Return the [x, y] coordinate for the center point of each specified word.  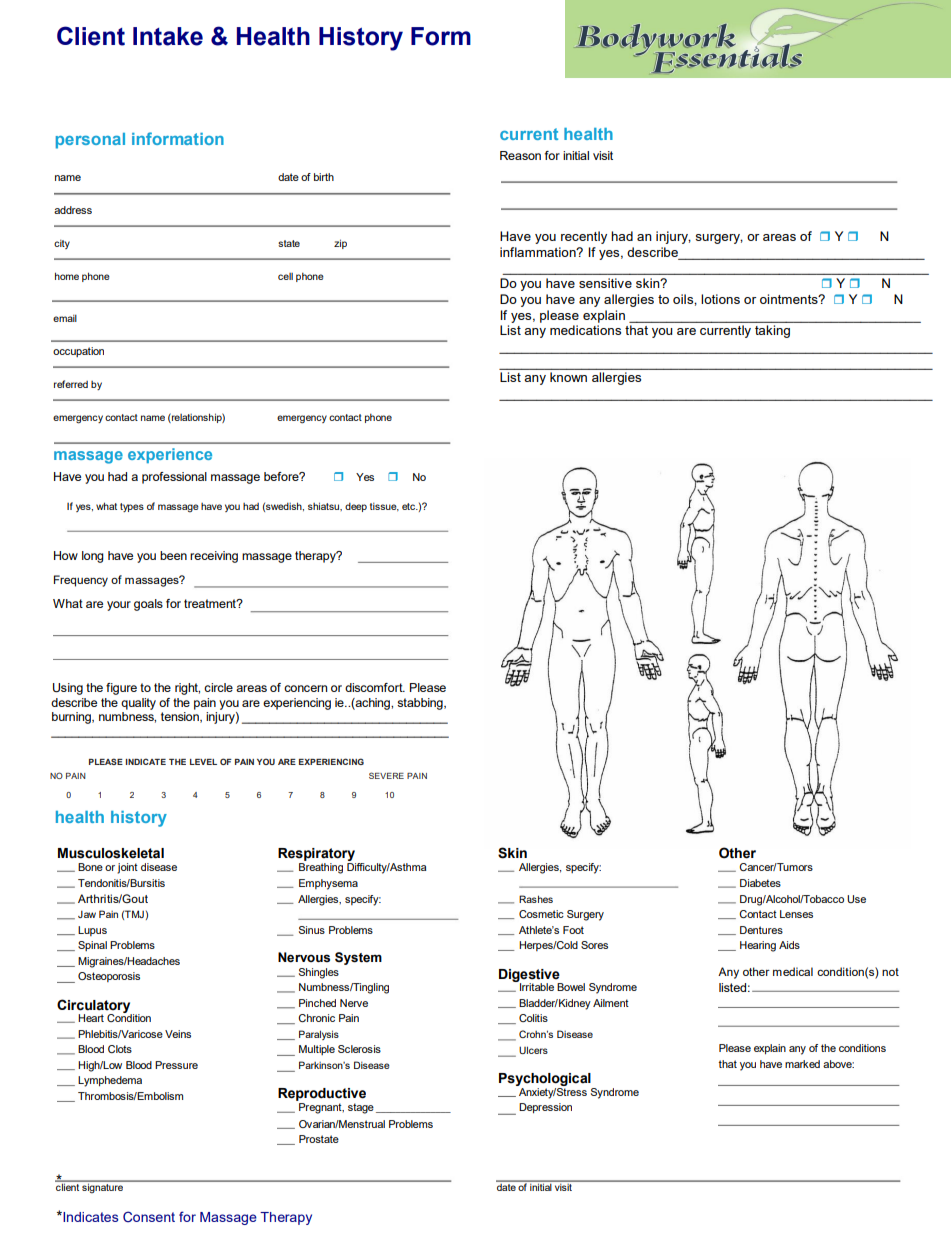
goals [148, 605]
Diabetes [760, 883]
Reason [520, 155]
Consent [149, 1216]
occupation [78, 352]
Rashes [536, 899]
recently [584, 237]
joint [127, 868]
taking [772, 331]
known [568, 377]
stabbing [421, 704]
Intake [168, 36]
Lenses [796, 914]
